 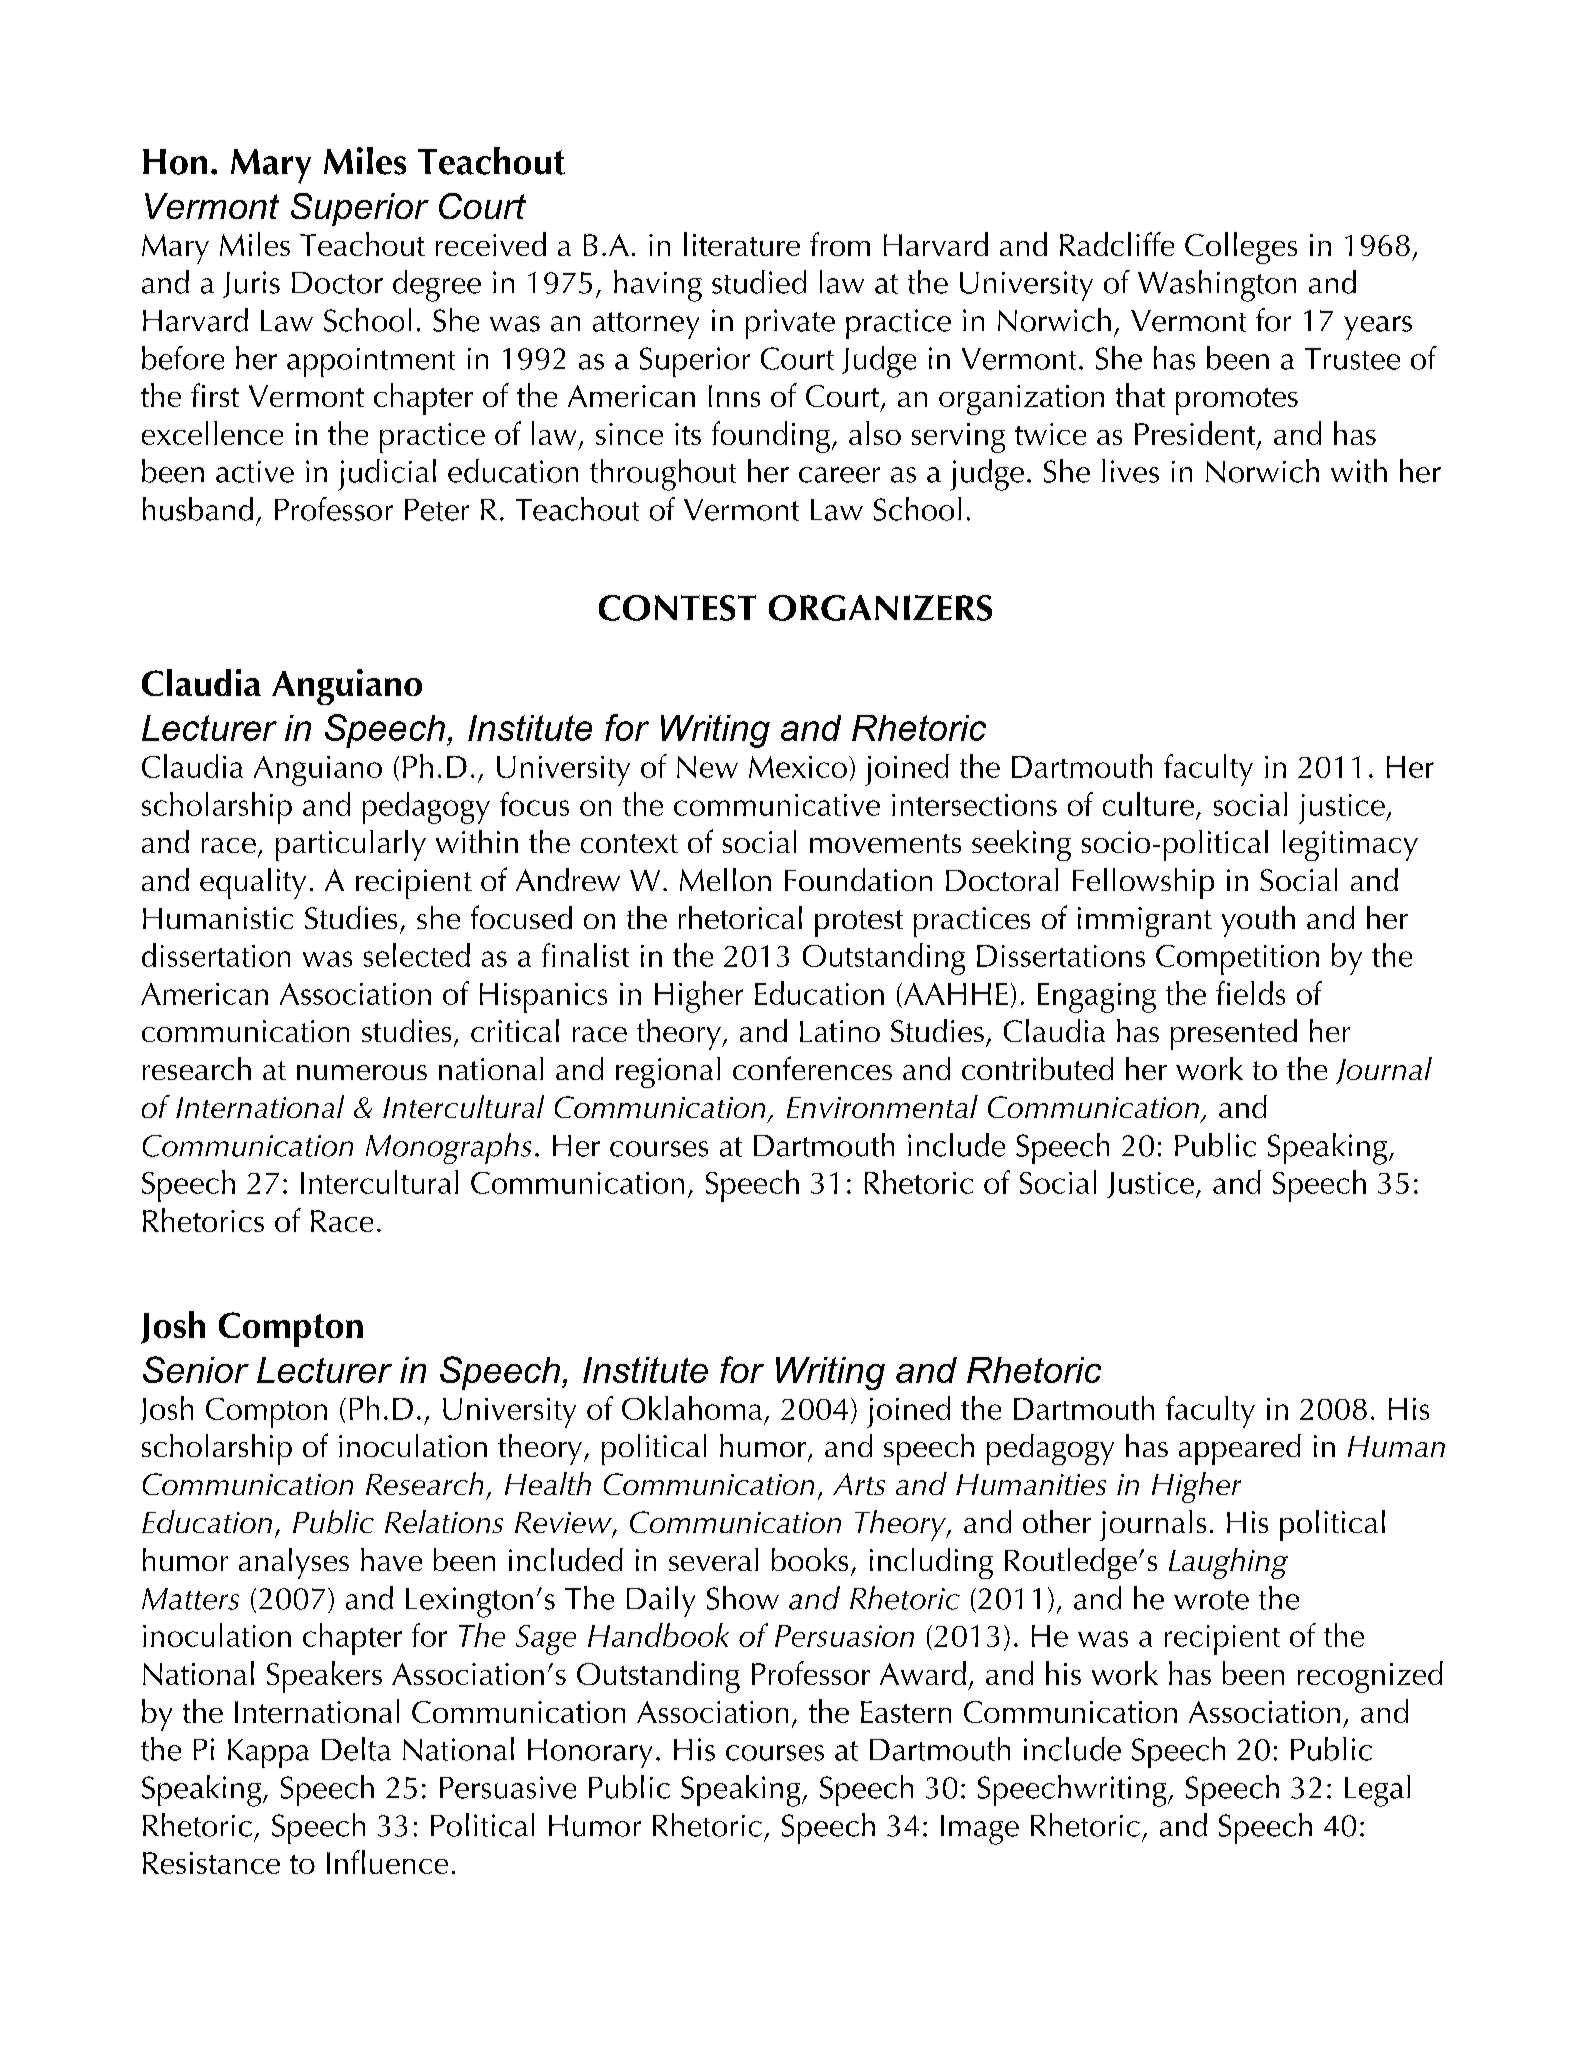 I want to click on Juris, so click(x=251, y=284).
